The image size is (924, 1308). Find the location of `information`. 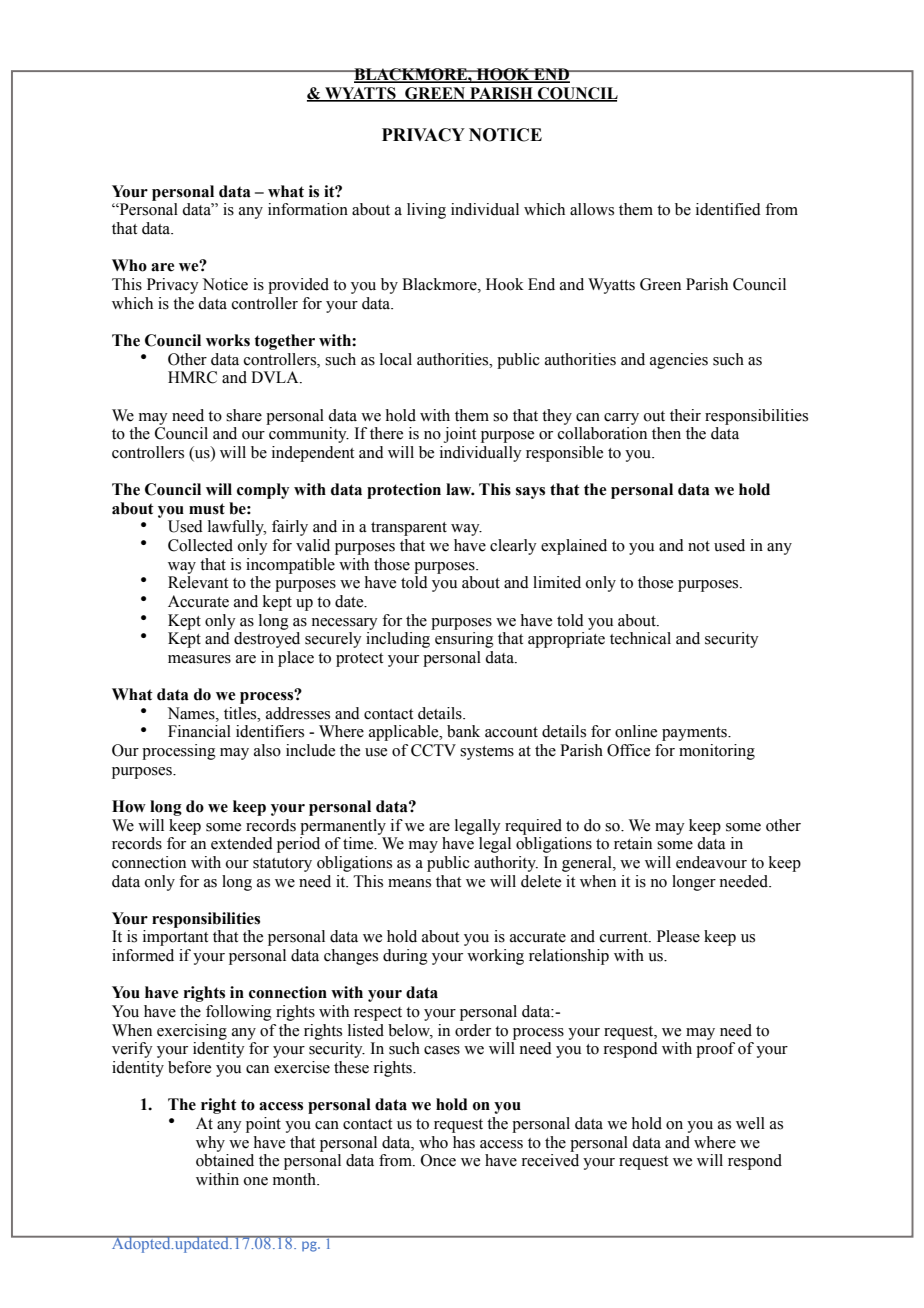

information is located at coordinates (308, 209).
